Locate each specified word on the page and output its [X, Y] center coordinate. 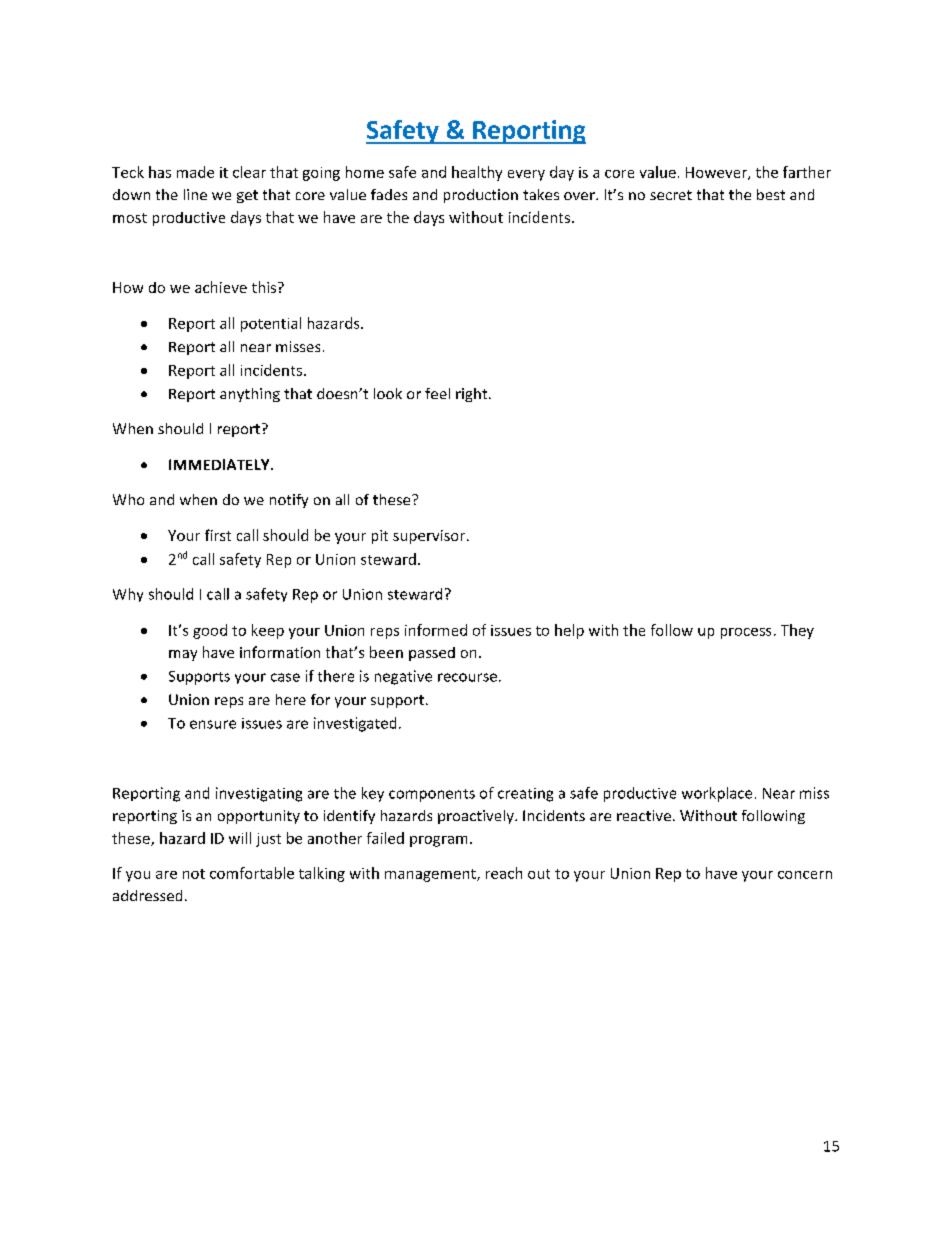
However [717, 173]
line [195, 194]
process [746, 633]
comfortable [252, 873]
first [218, 535]
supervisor [430, 537]
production [481, 196]
